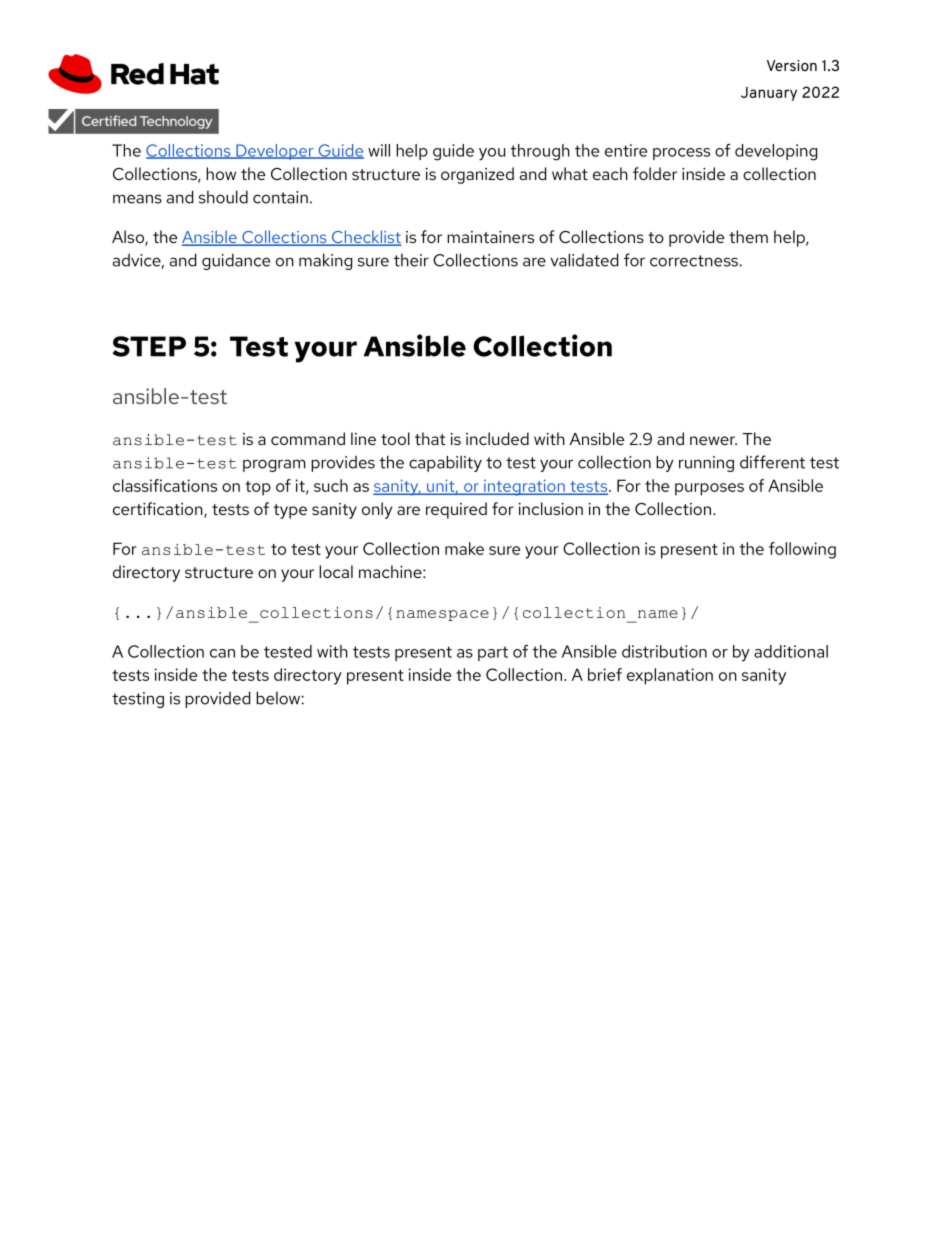  Describe the element at coordinates (713, 440) in the image. I see `newer` at that location.
